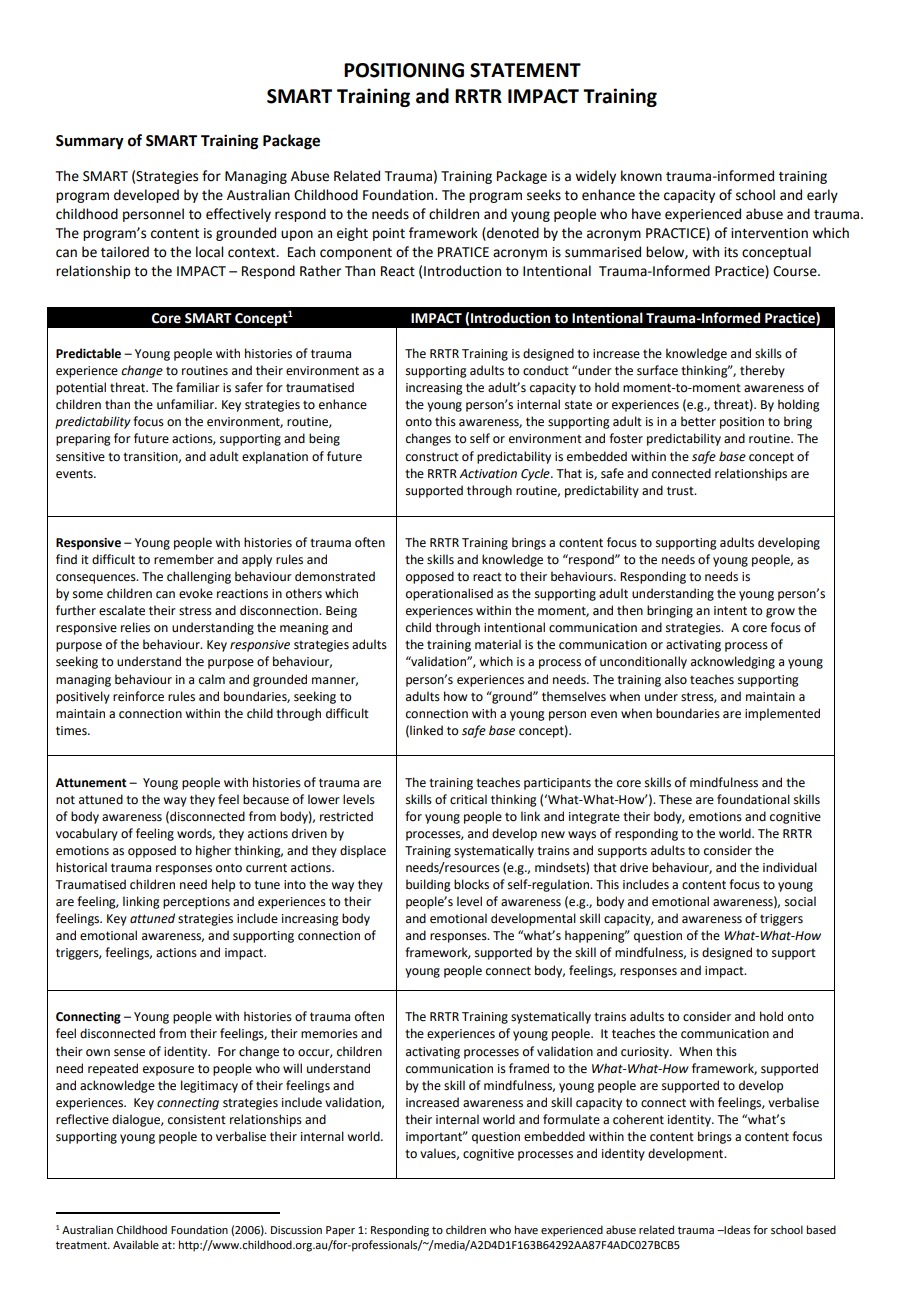 The image size is (924, 1308). I want to click on Available, so click(136, 1244).
